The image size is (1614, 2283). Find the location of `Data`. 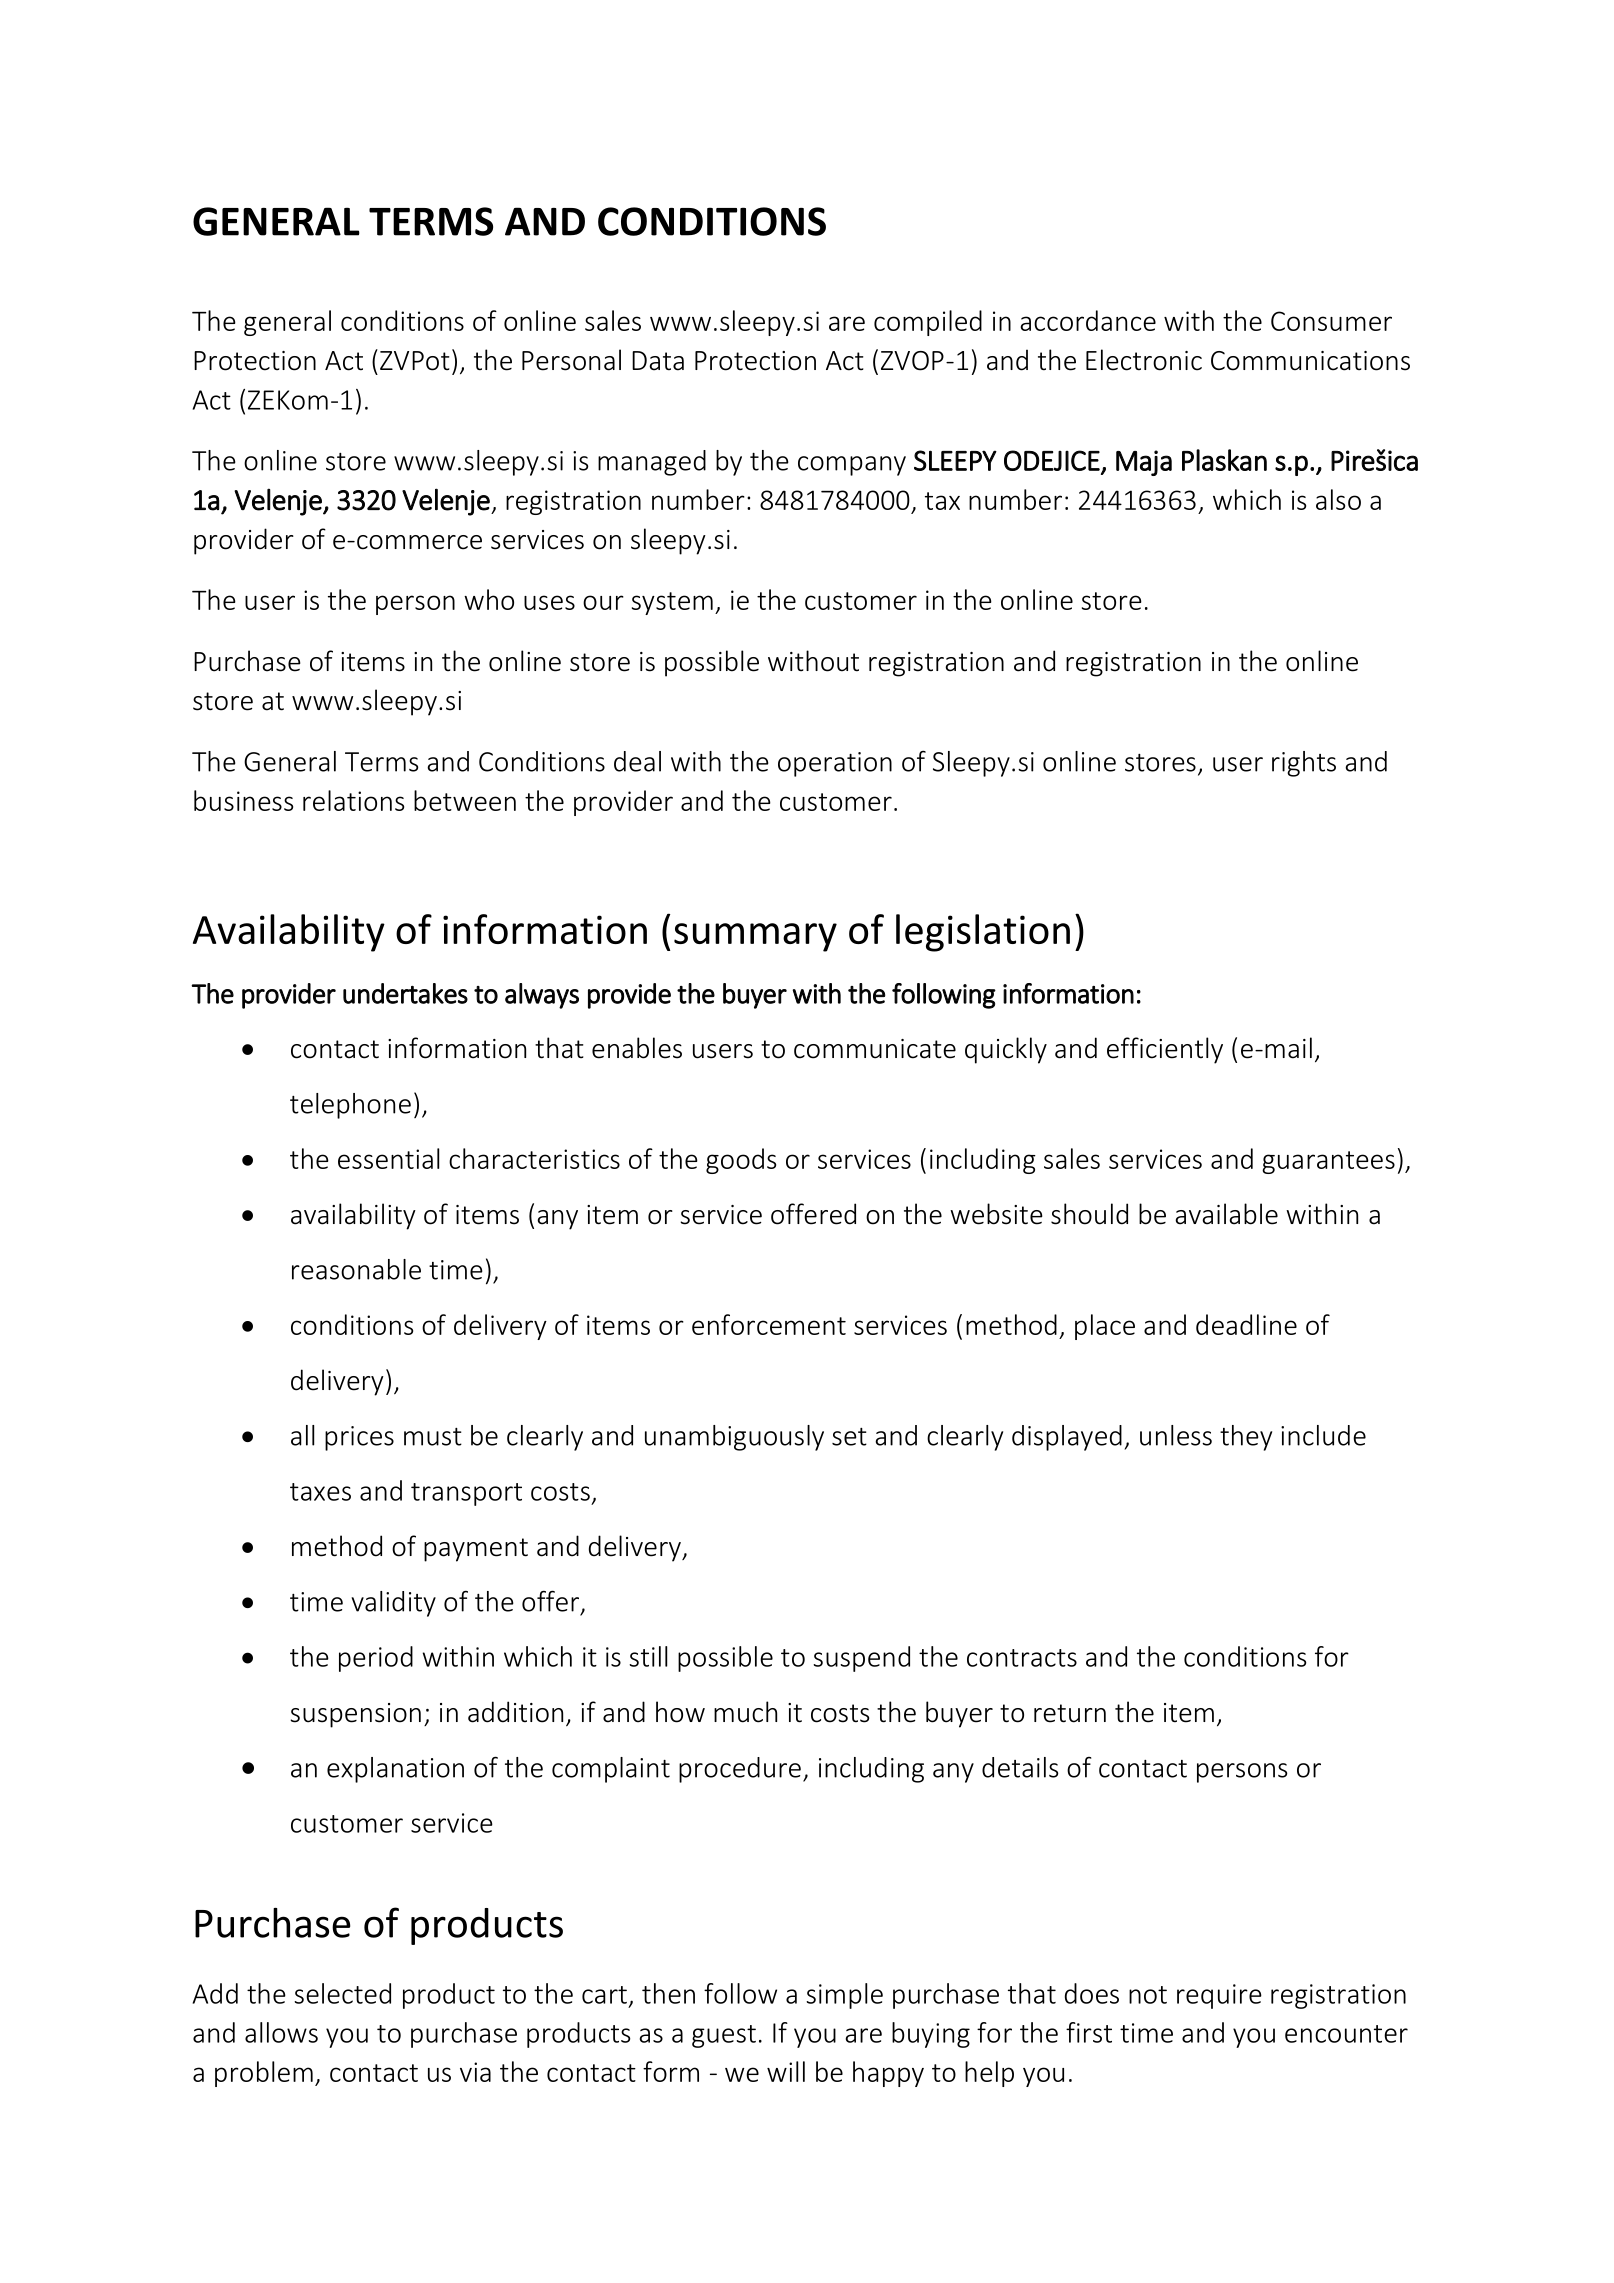

Data is located at coordinates (658, 361).
